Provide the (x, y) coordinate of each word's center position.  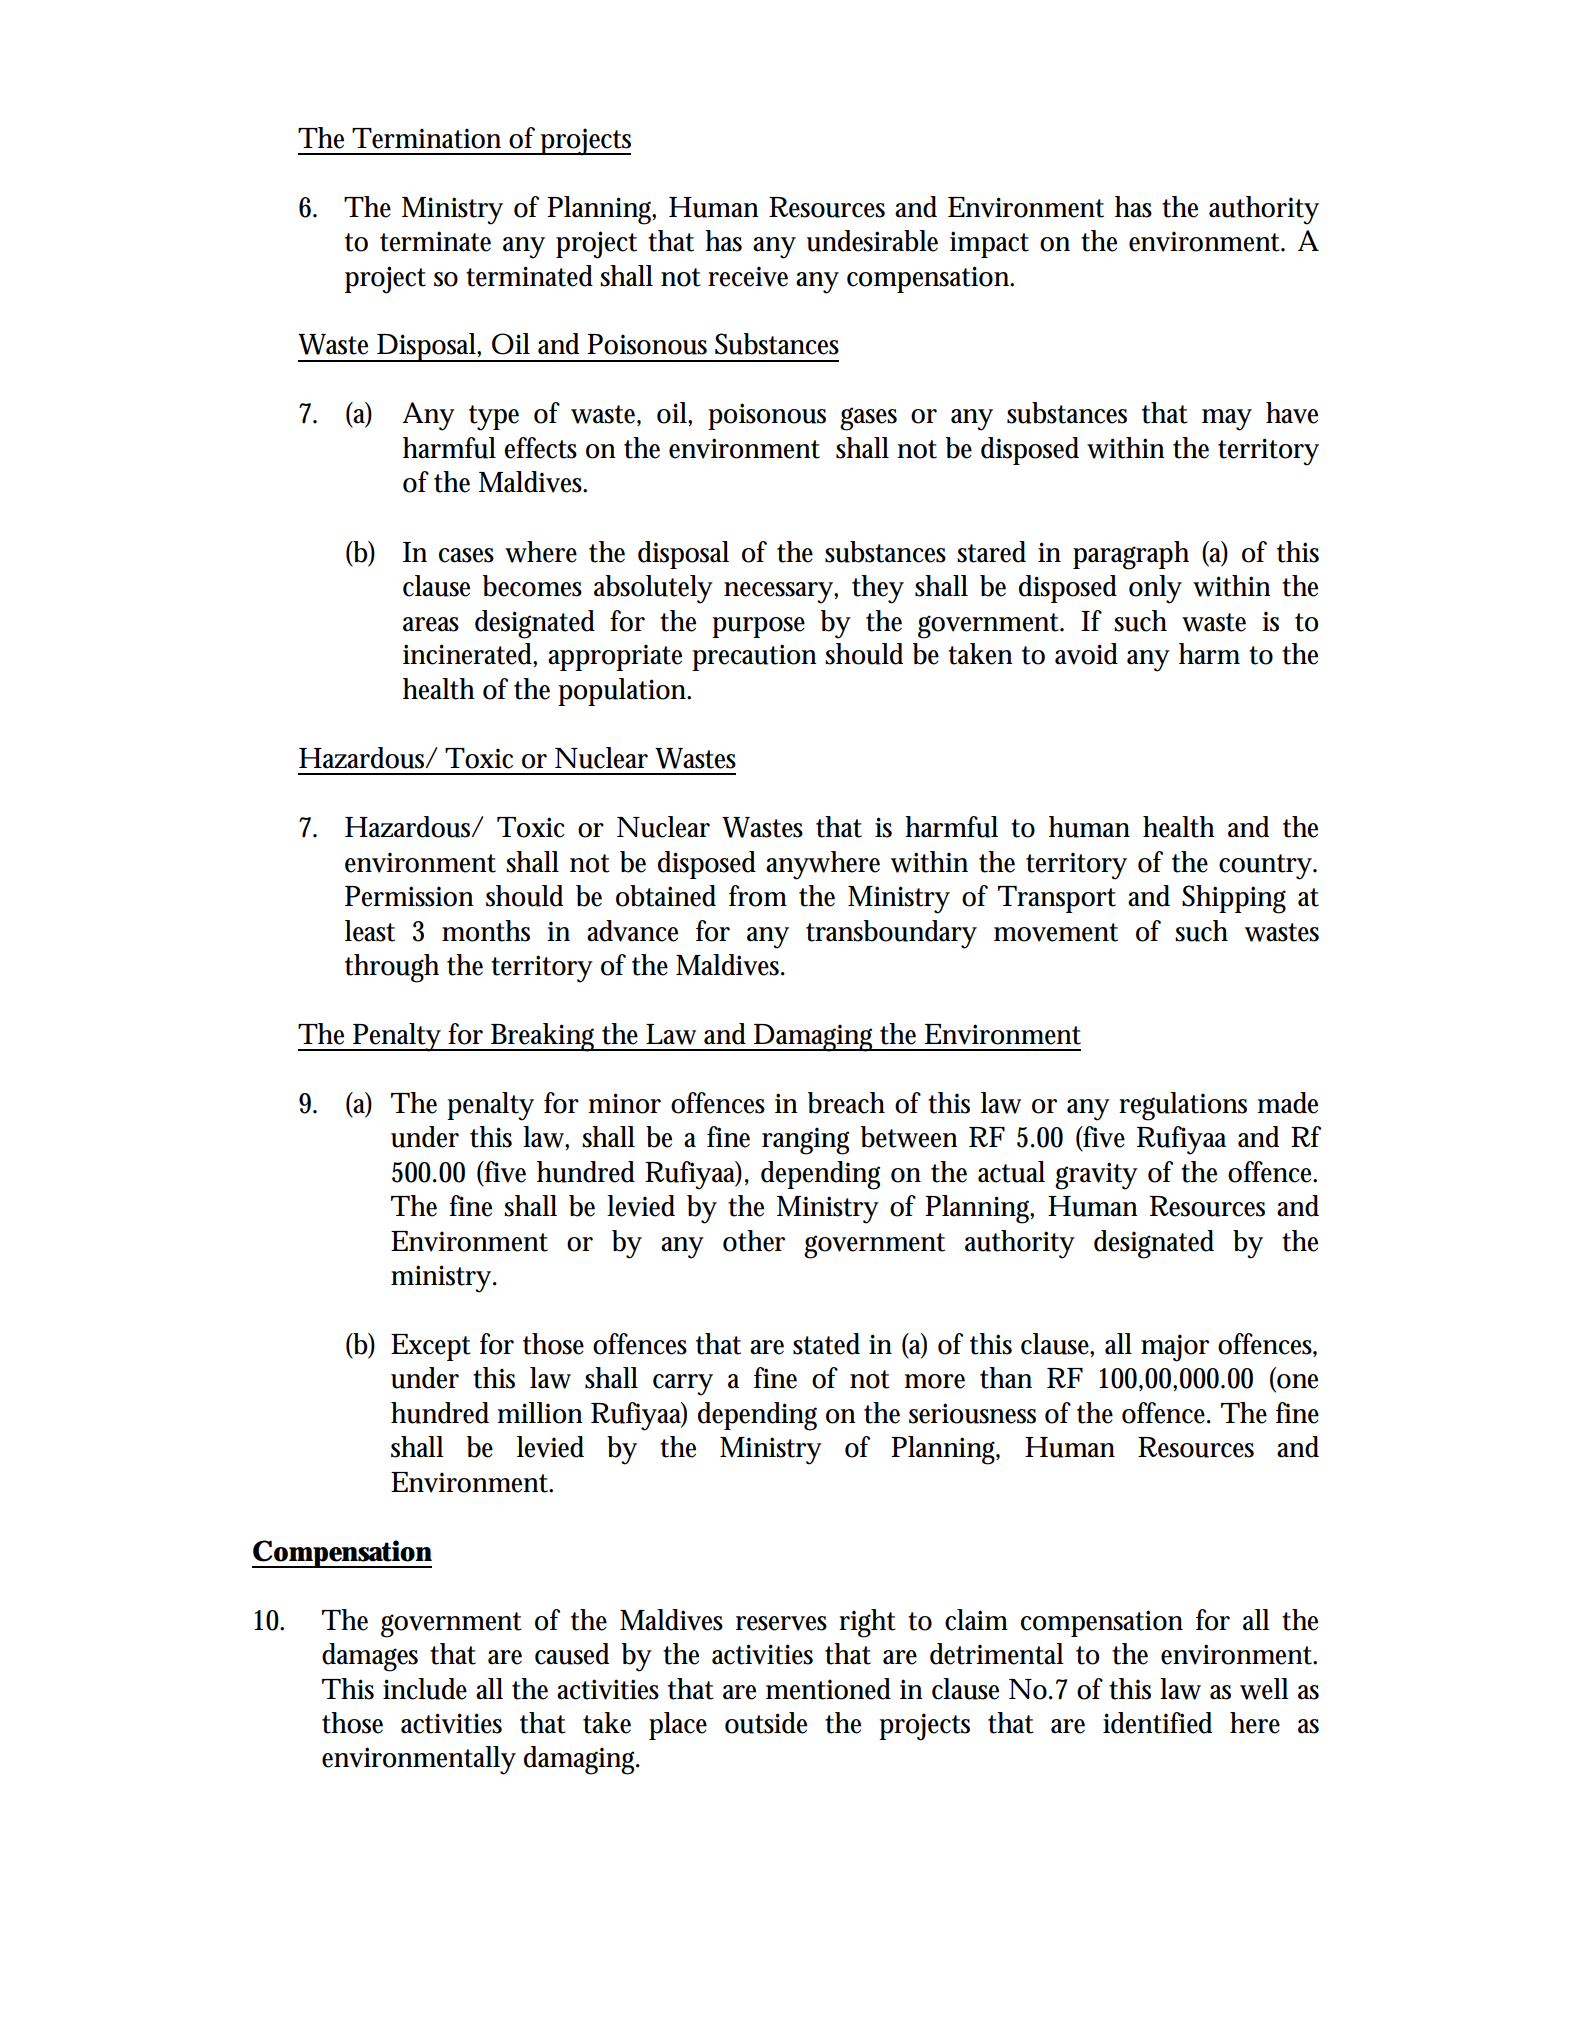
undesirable (872, 241)
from (758, 896)
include (425, 1689)
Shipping (1234, 899)
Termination (426, 138)
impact (989, 244)
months (486, 931)
